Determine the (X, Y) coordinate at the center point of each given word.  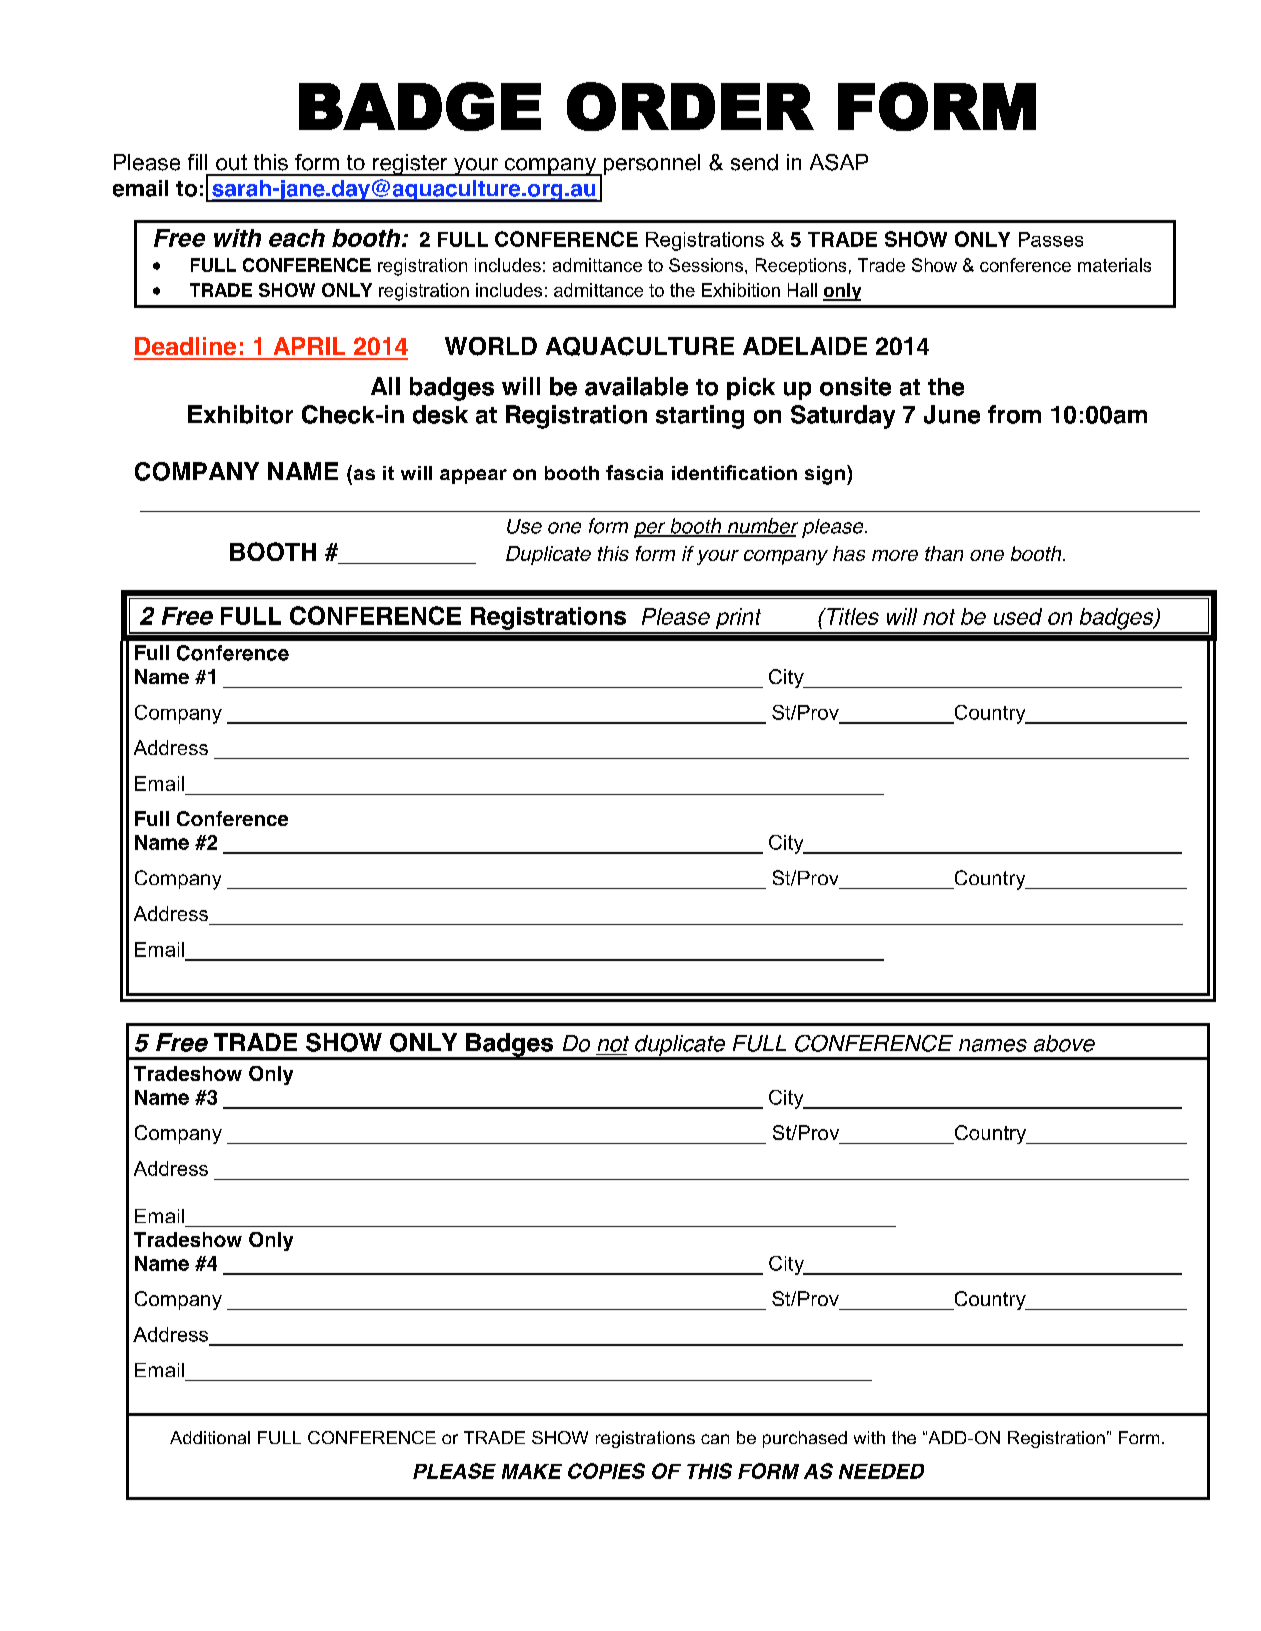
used (1018, 616)
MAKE (532, 1471)
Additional (210, 1437)
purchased (805, 1439)
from (1014, 414)
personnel (650, 165)
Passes (1051, 239)
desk (440, 414)
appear (473, 476)
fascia (634, 472)
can (715, 1439)
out (231, 162)
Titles (852, 616)
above (1064, 1043)
